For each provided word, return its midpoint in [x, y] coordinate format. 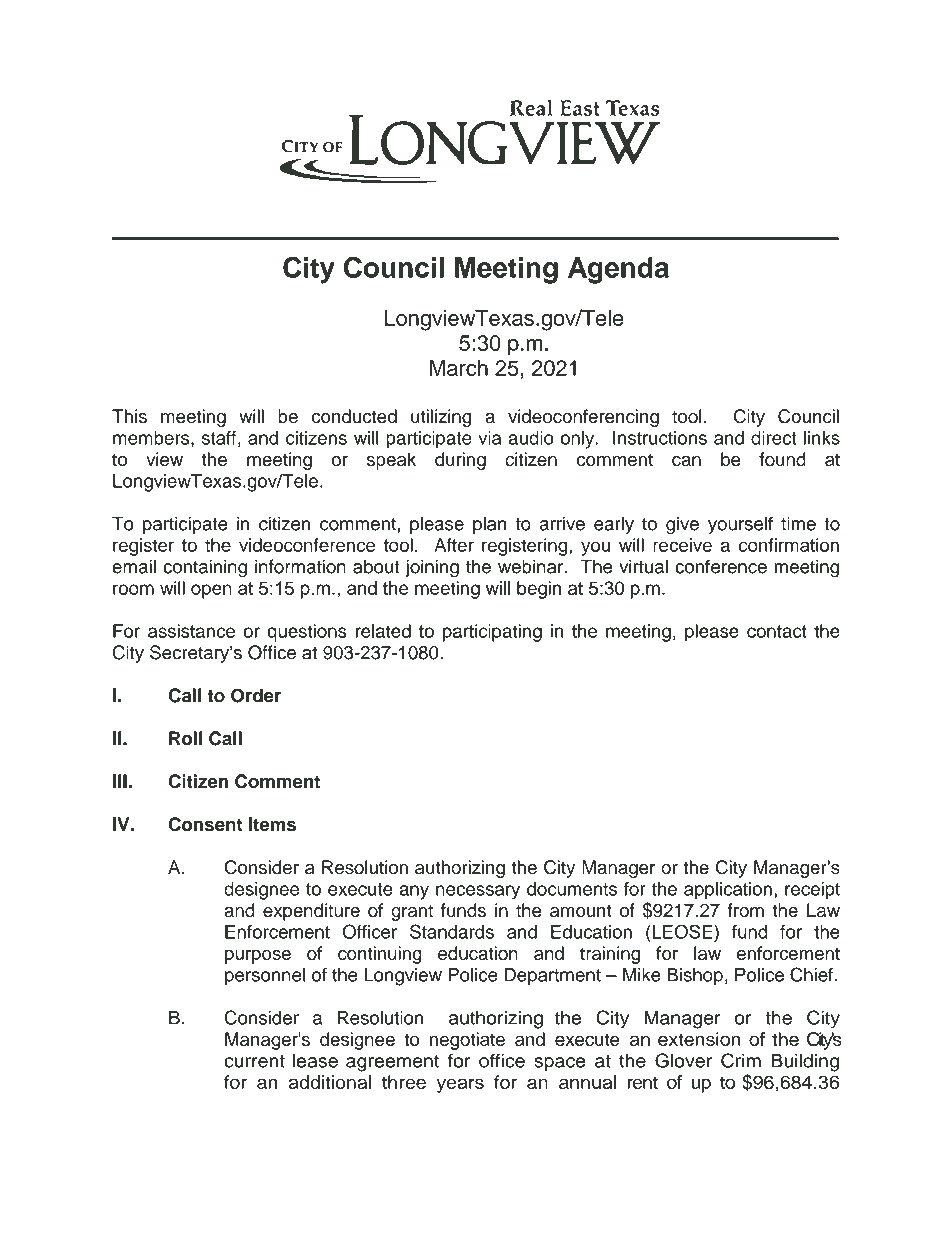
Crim [741, 1060]
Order [256, 695]
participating [492, 633]
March [458, 368]
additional [330, 1082]
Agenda [618, 270]
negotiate [467, 1041]
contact [777, 631]
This [129, 416]
